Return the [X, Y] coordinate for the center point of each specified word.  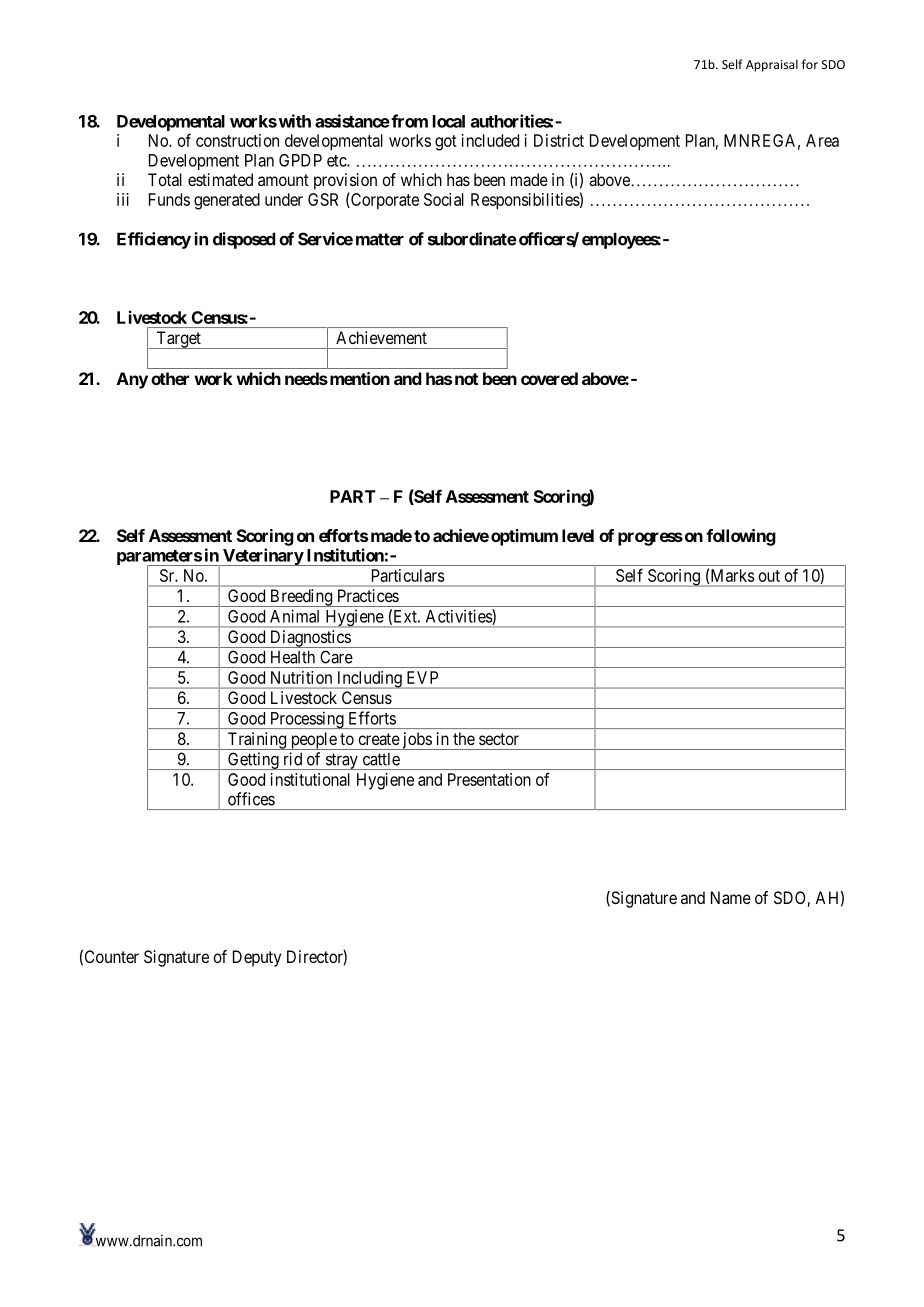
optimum [524, 537]
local [449, 121]
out [769, 576]
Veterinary [262, 557]
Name [731, 897]
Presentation [489, 779]
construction [237, 140]
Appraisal [772, 65]
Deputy [257, 958]
